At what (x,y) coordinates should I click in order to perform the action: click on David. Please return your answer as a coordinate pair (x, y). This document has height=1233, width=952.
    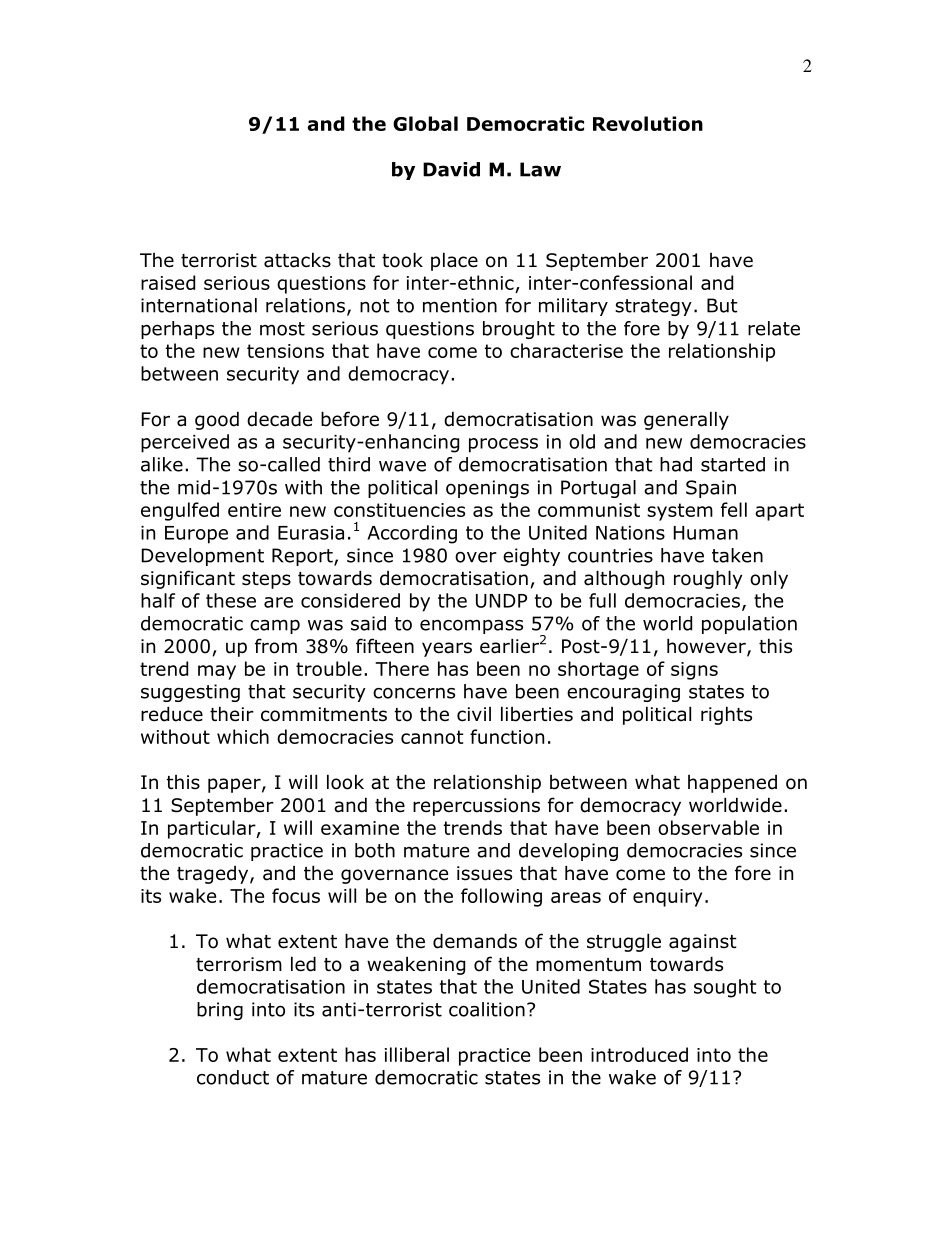
    Looking at the image, I should click on (451, 169).
